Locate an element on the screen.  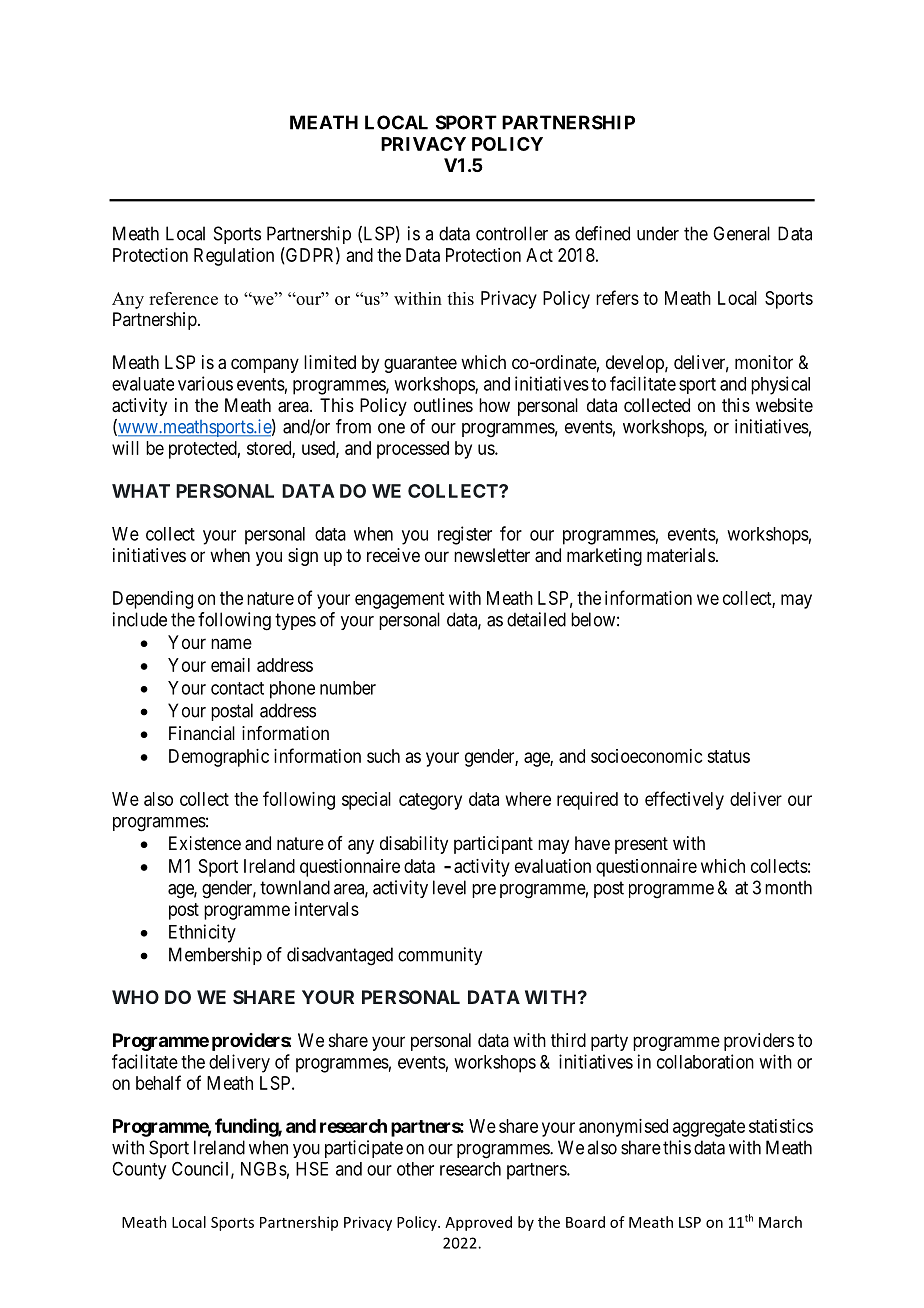
materials is located at coordinates (681, 555).
